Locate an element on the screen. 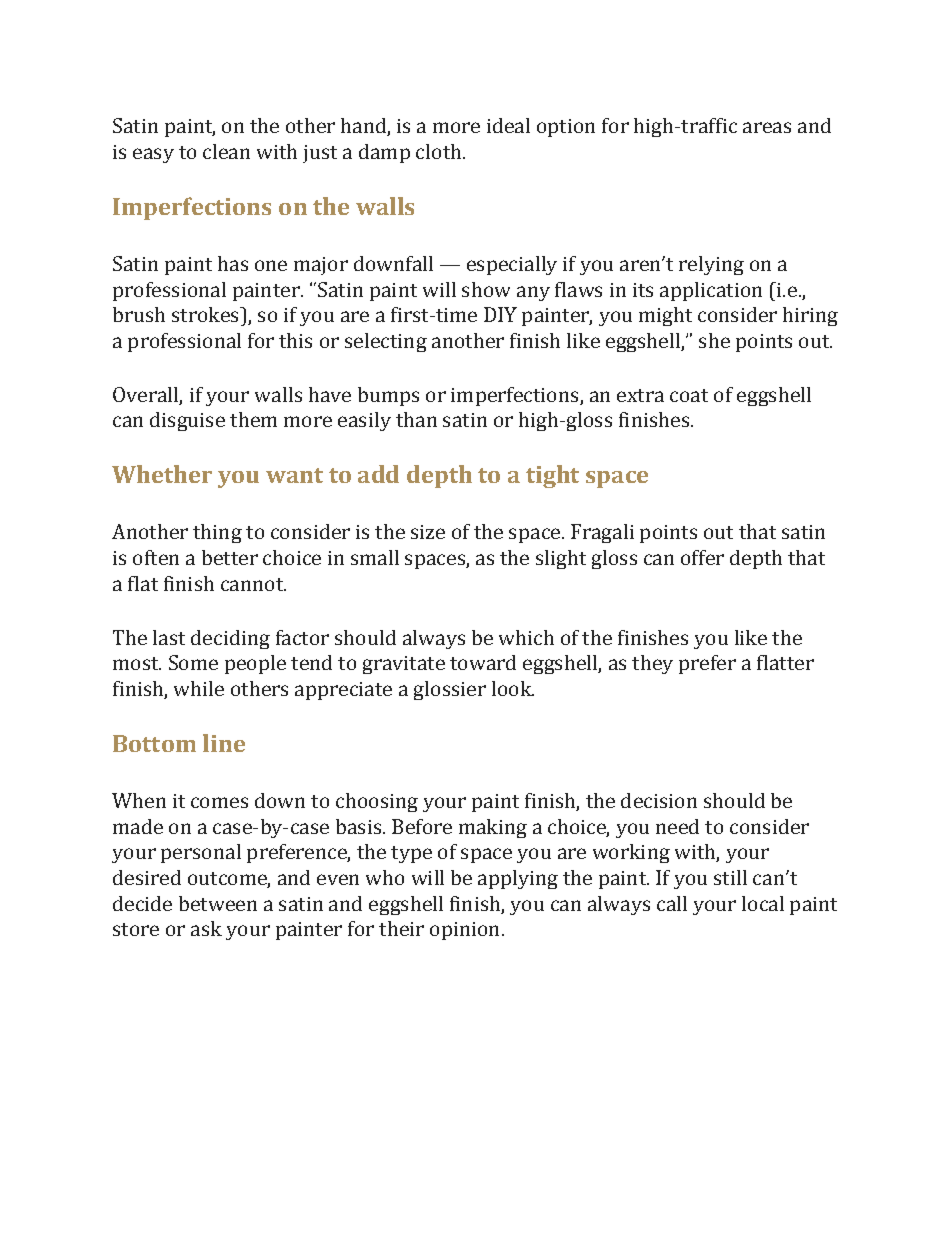 This screenshot has height=1233, width=952. local is located at coordinates (763, 903).
